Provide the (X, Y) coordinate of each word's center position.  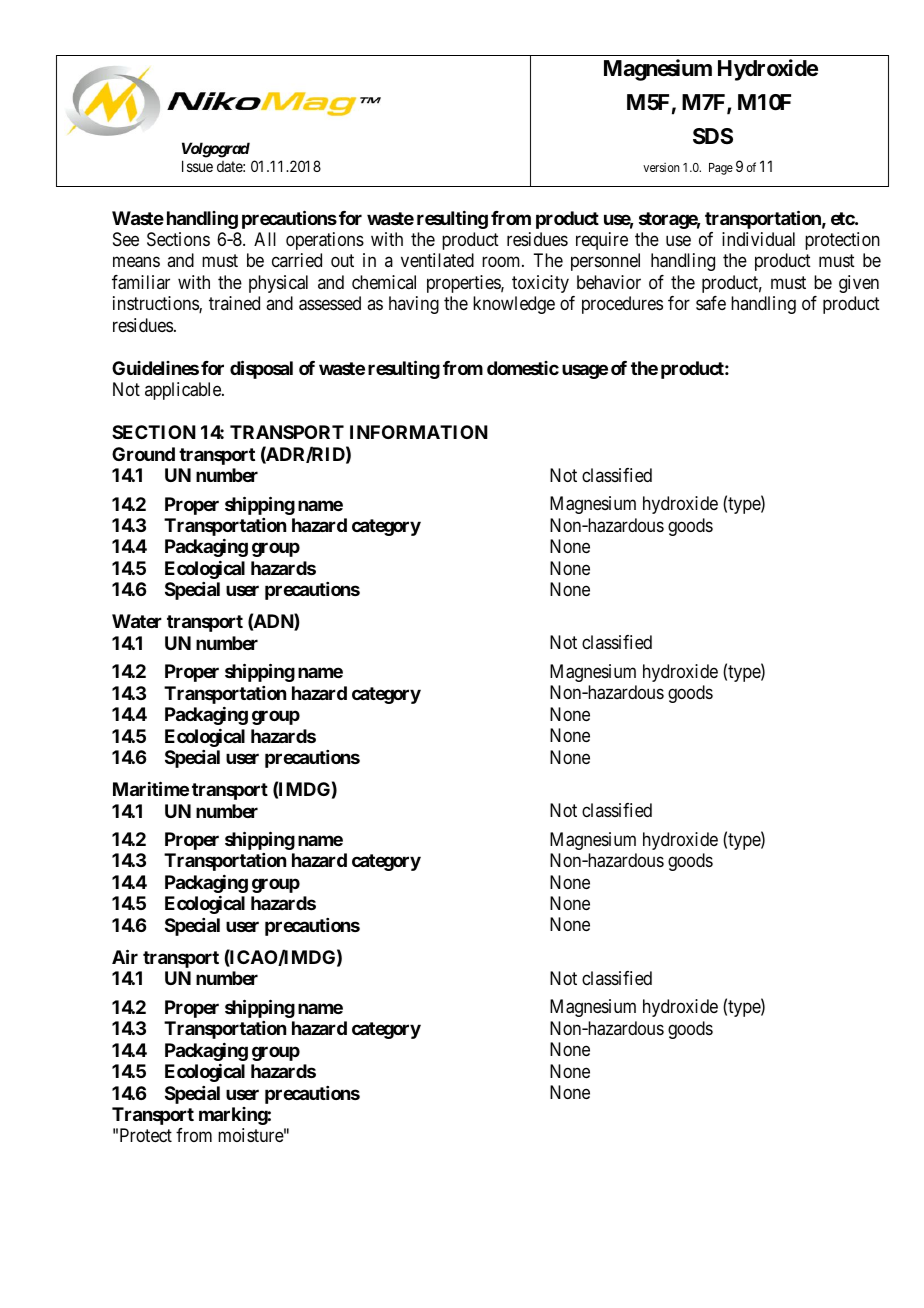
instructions (156, 304)
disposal (261, 369)
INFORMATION (419, 432)
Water (137, 621)
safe (711, 303)
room (502, 262)
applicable (184, 391)
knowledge (514, 305)
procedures (622, 305)
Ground (143, 454)
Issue (197, 166)
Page (721, 169)
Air (125, 956)
